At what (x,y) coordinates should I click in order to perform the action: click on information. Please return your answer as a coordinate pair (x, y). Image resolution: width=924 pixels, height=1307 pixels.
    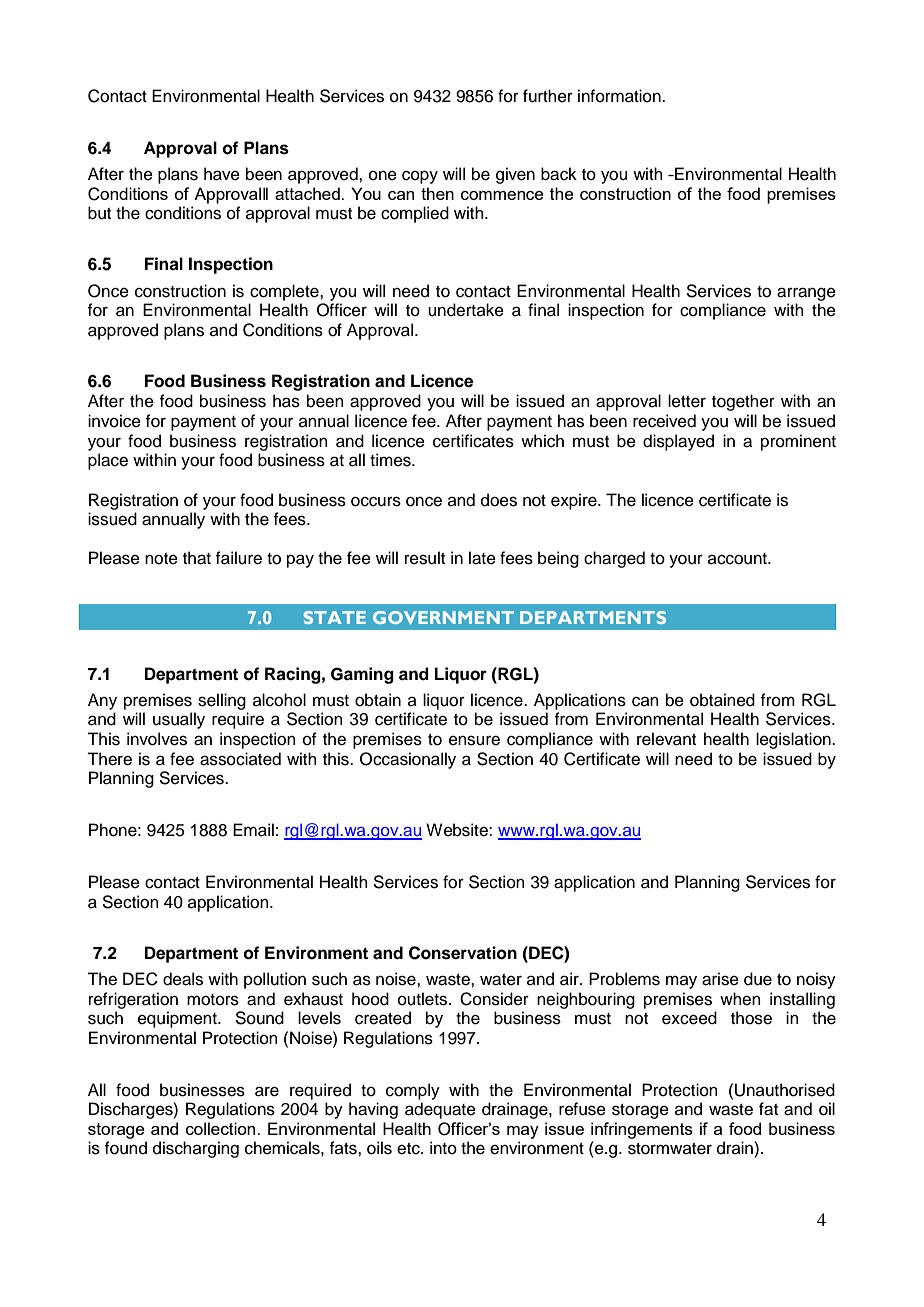
    Looking at the image, I should click on (620, 96).
